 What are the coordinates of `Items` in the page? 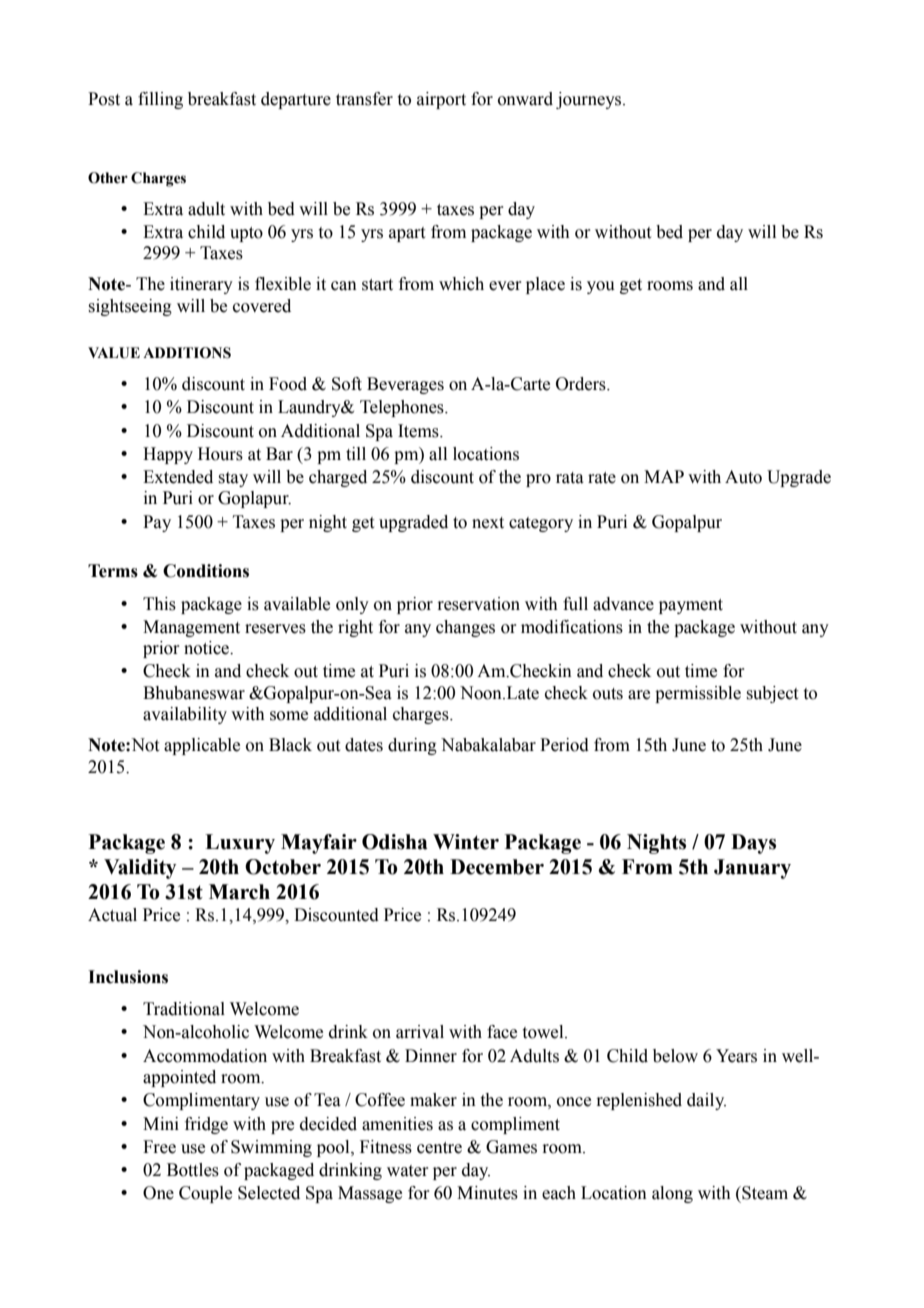 It's located at (419, 431).
